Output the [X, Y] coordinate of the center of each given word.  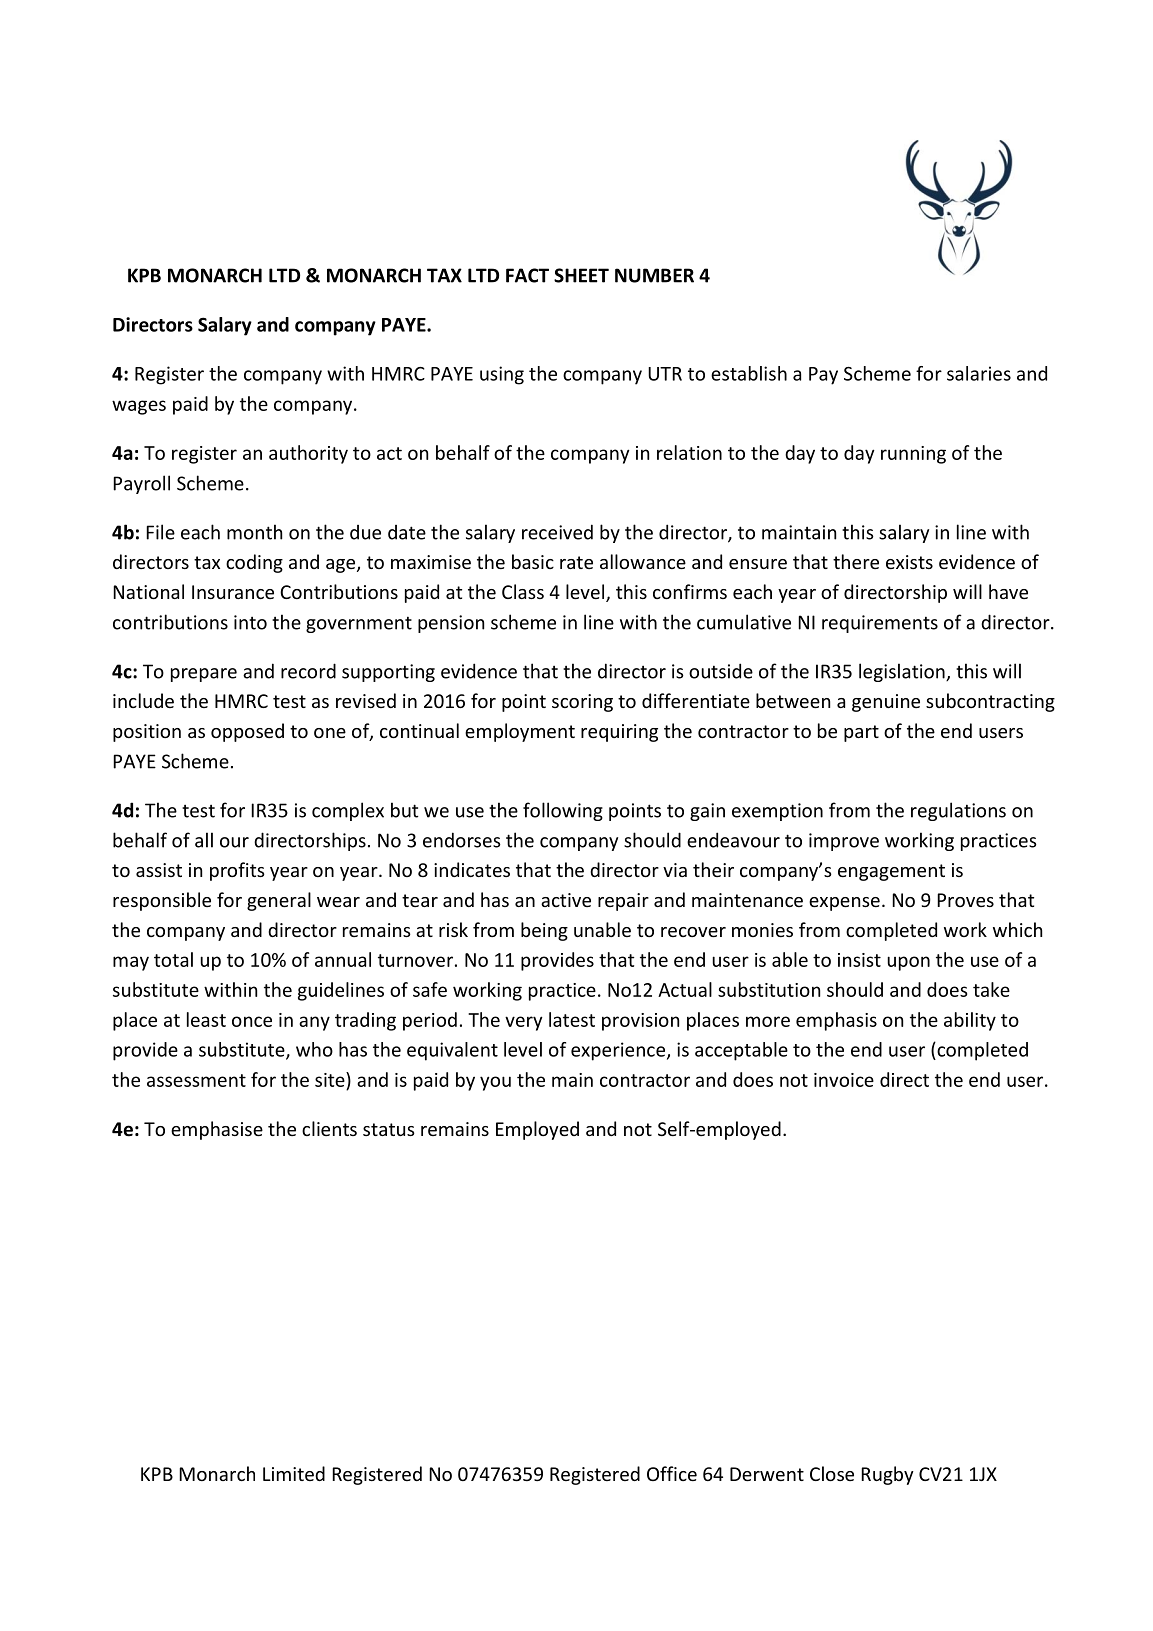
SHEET [581, 275]
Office [672, 1473]
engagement [891, 872]
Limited [294, 1473]
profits [237, 871]
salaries [979, 373]
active [566, 900]
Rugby [887, 1475]
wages [139, 407]
